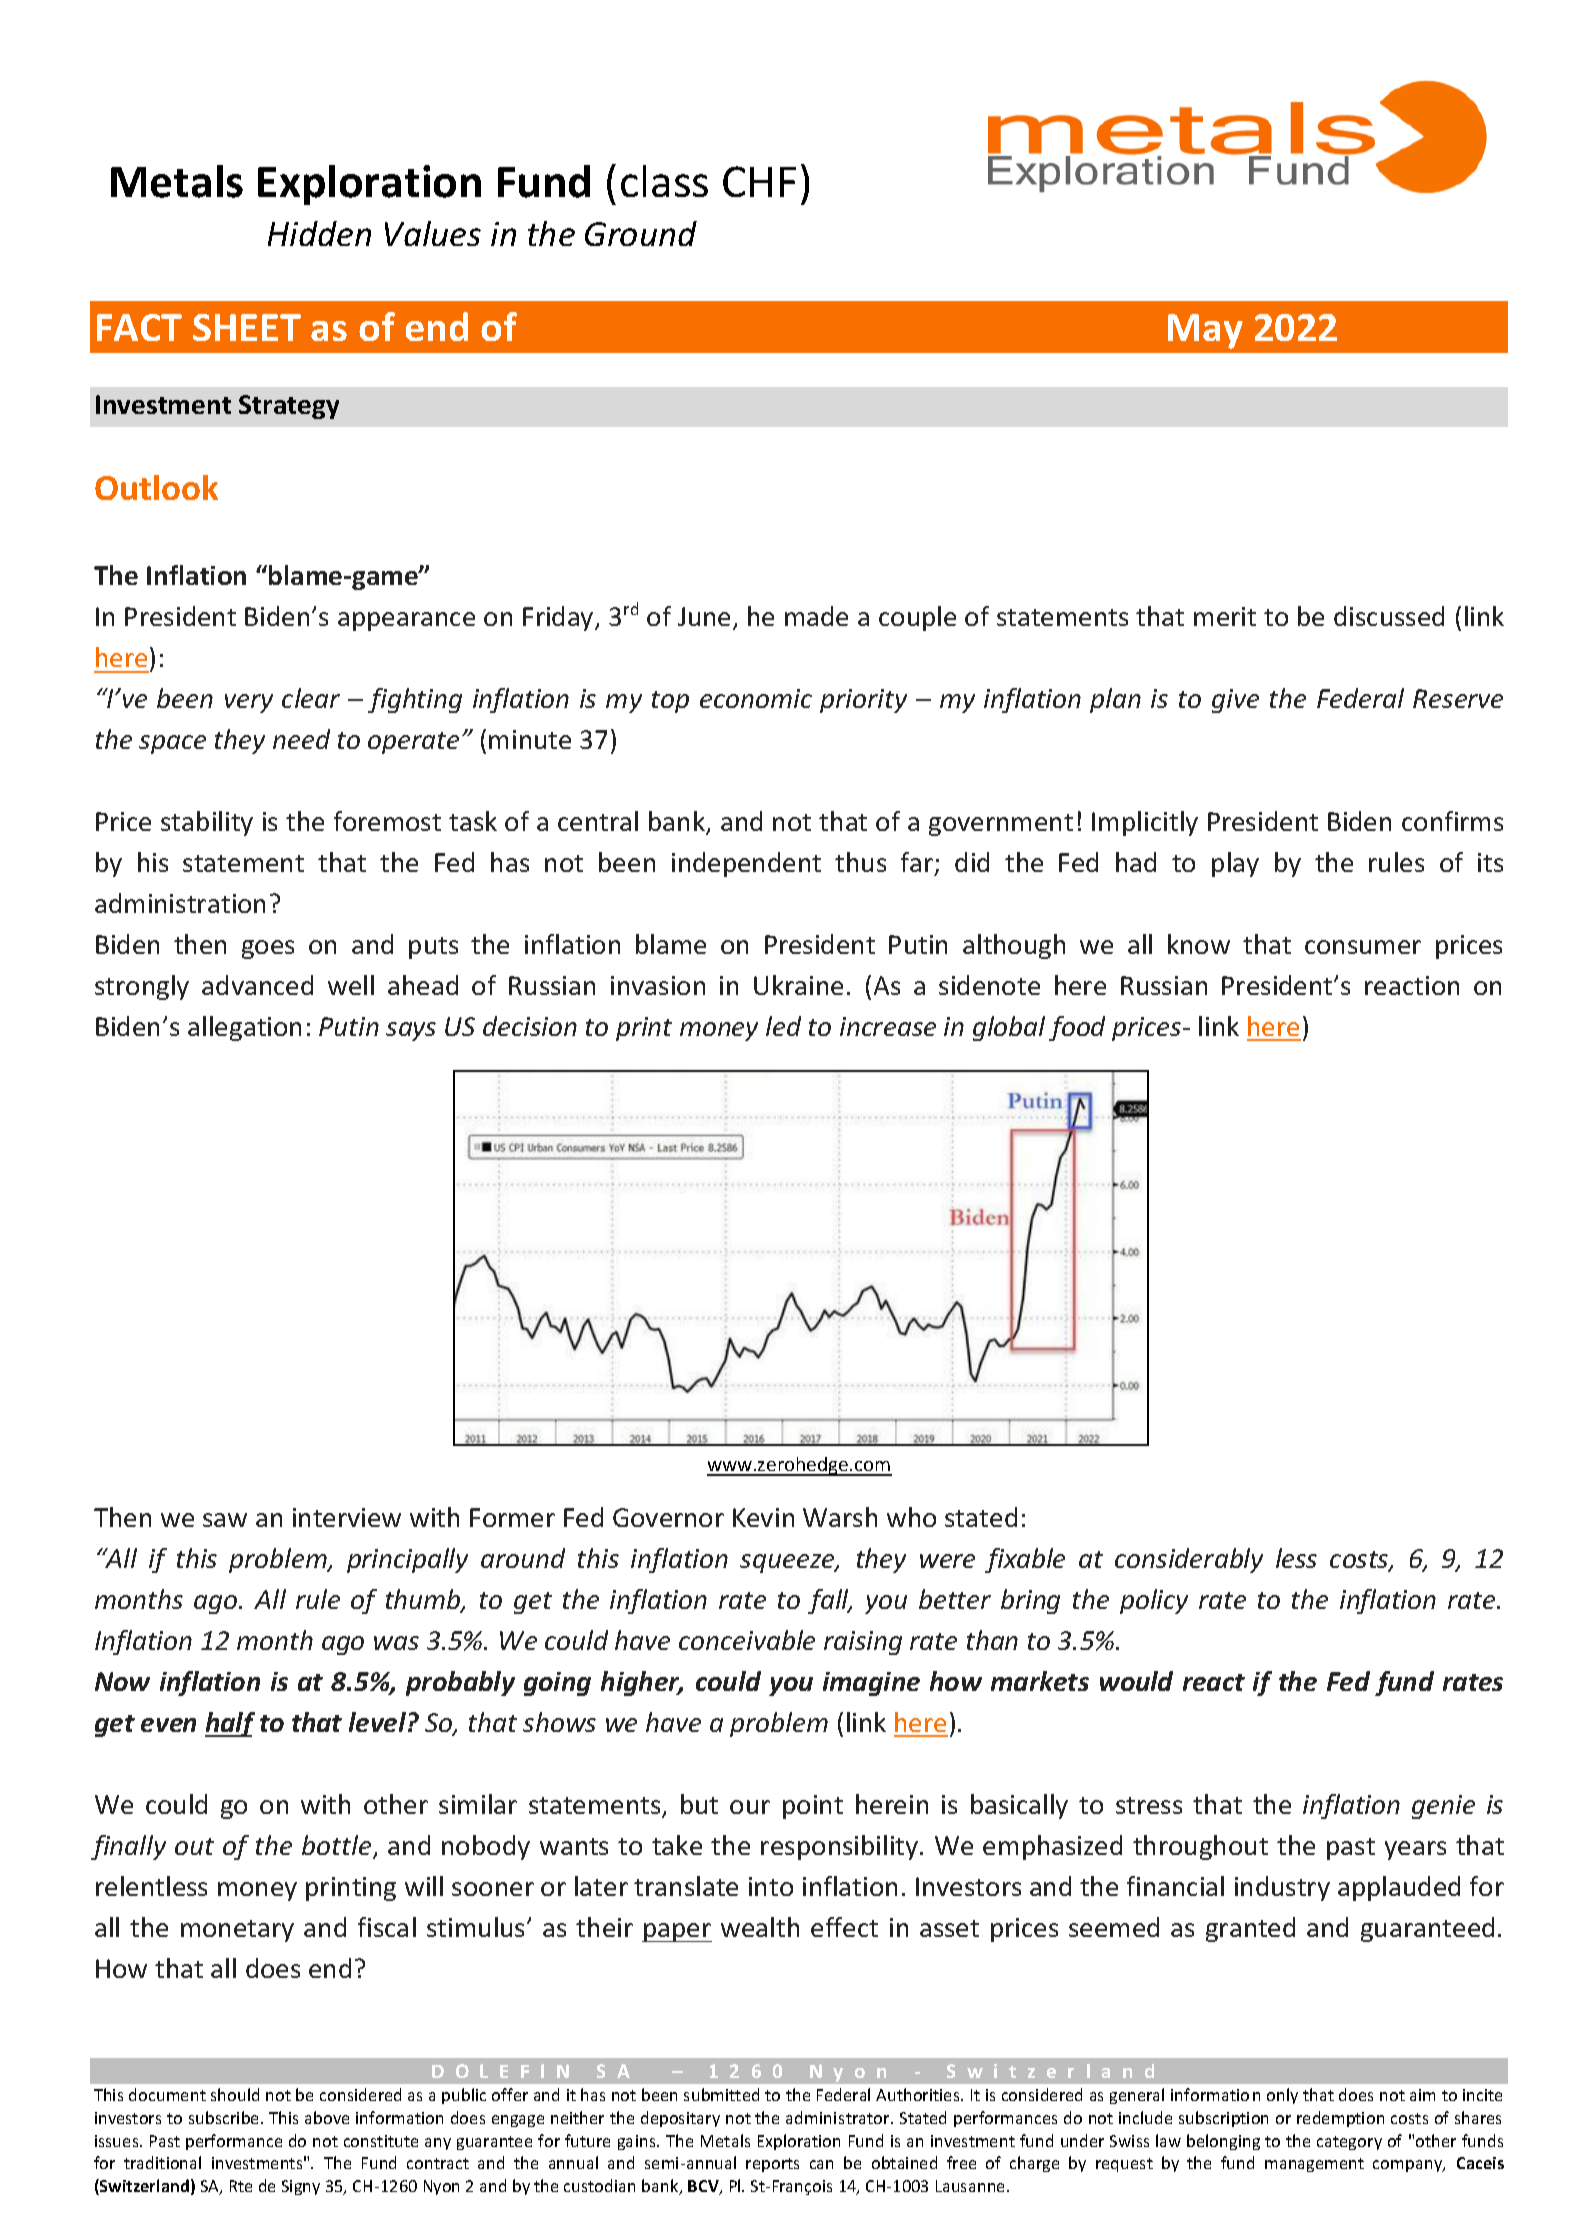 The width and height of the page is (1579, 2233). Describe the element at coordinates (1363, 947) in the page. I see `consumer` at that location.
